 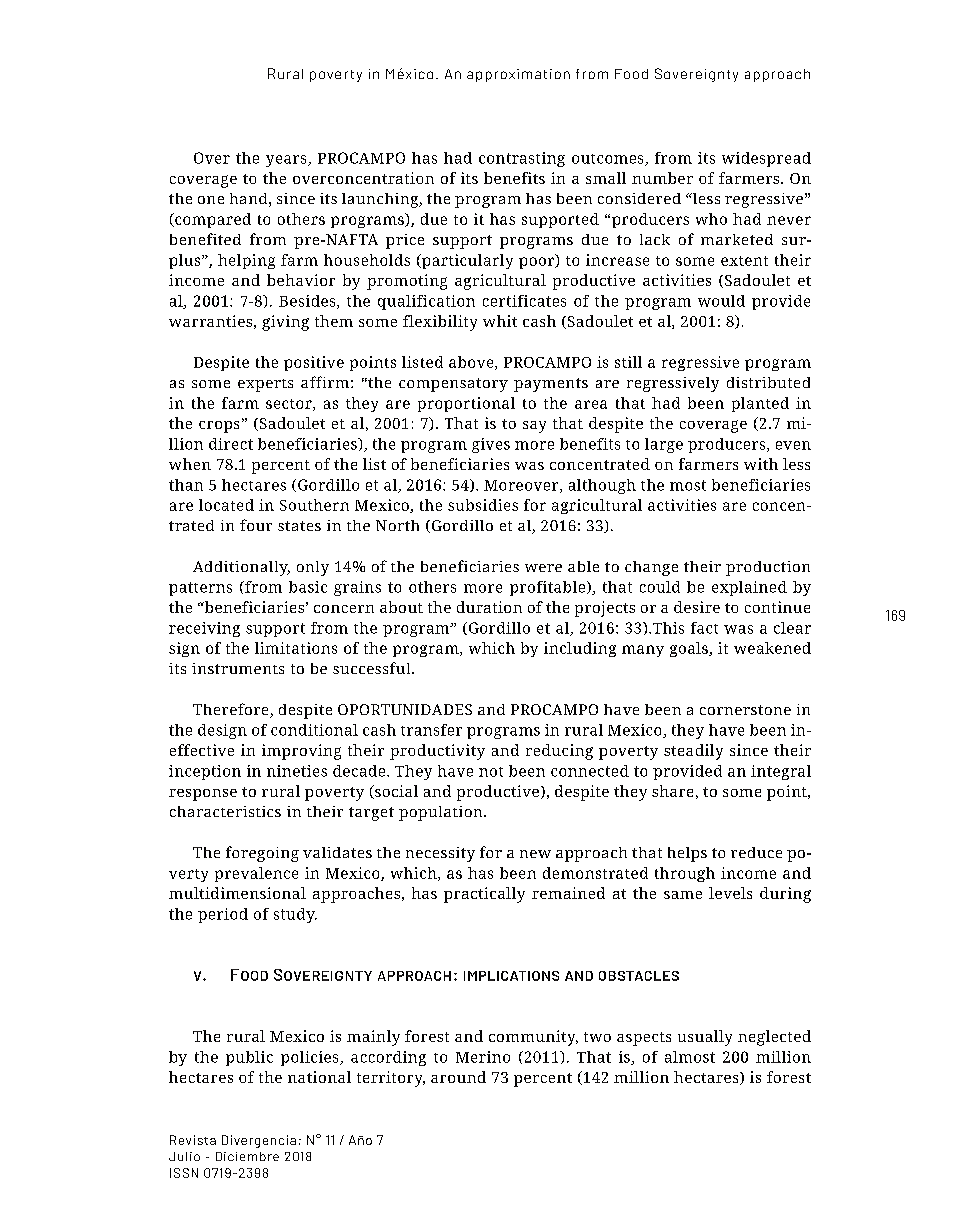 What do you see at coordinates (247, 1156) in the document?
I see `Diciembre` at bounding box center [247, 1156].
